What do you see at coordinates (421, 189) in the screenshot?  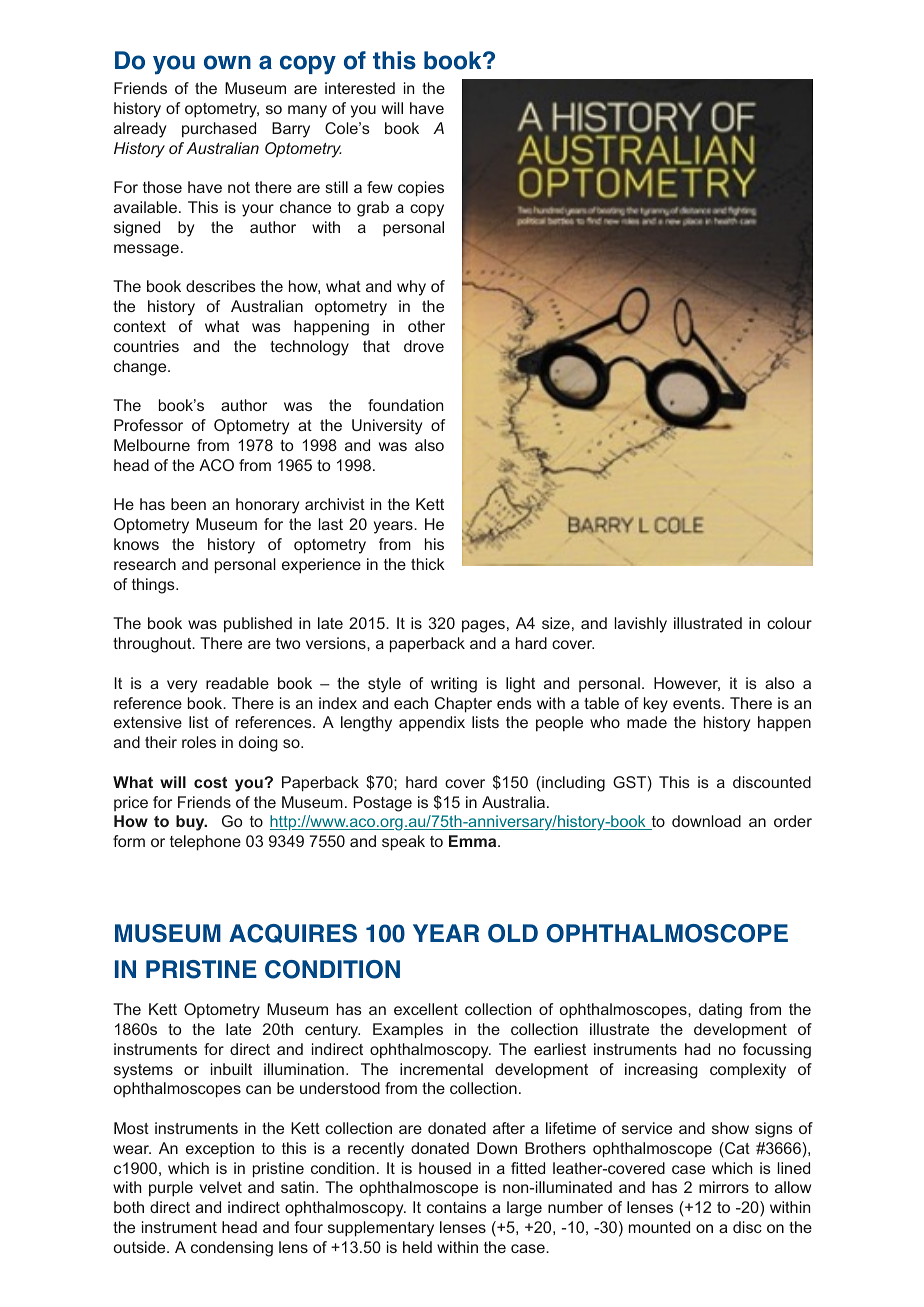 I see `copies` at bounding box center [421, 189].
